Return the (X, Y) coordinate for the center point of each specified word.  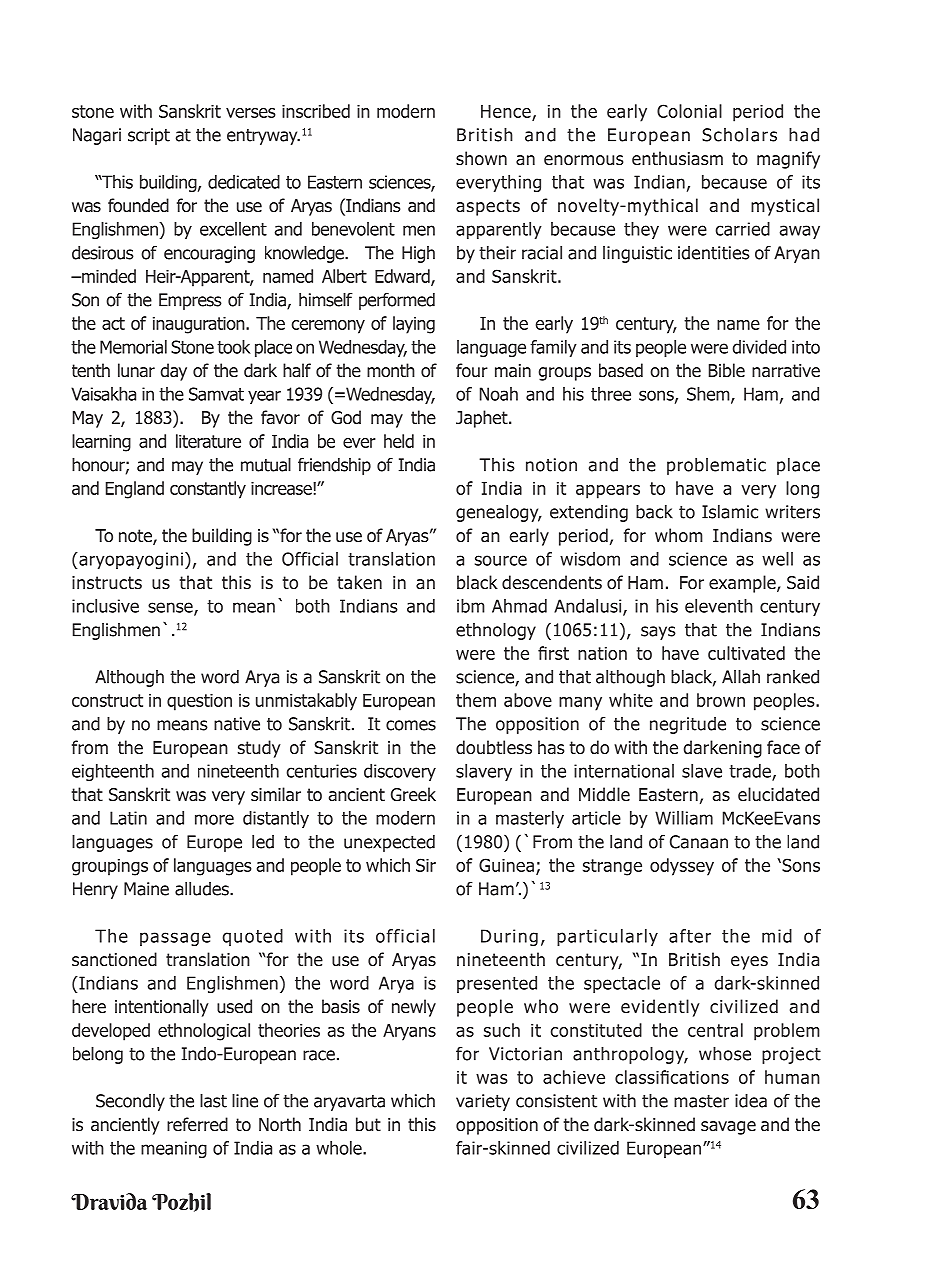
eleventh (719, 606)
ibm (471, 606)
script (149, 136)
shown (481, 158)
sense (171, 608)
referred (197, 1124)
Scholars (739, 135)
